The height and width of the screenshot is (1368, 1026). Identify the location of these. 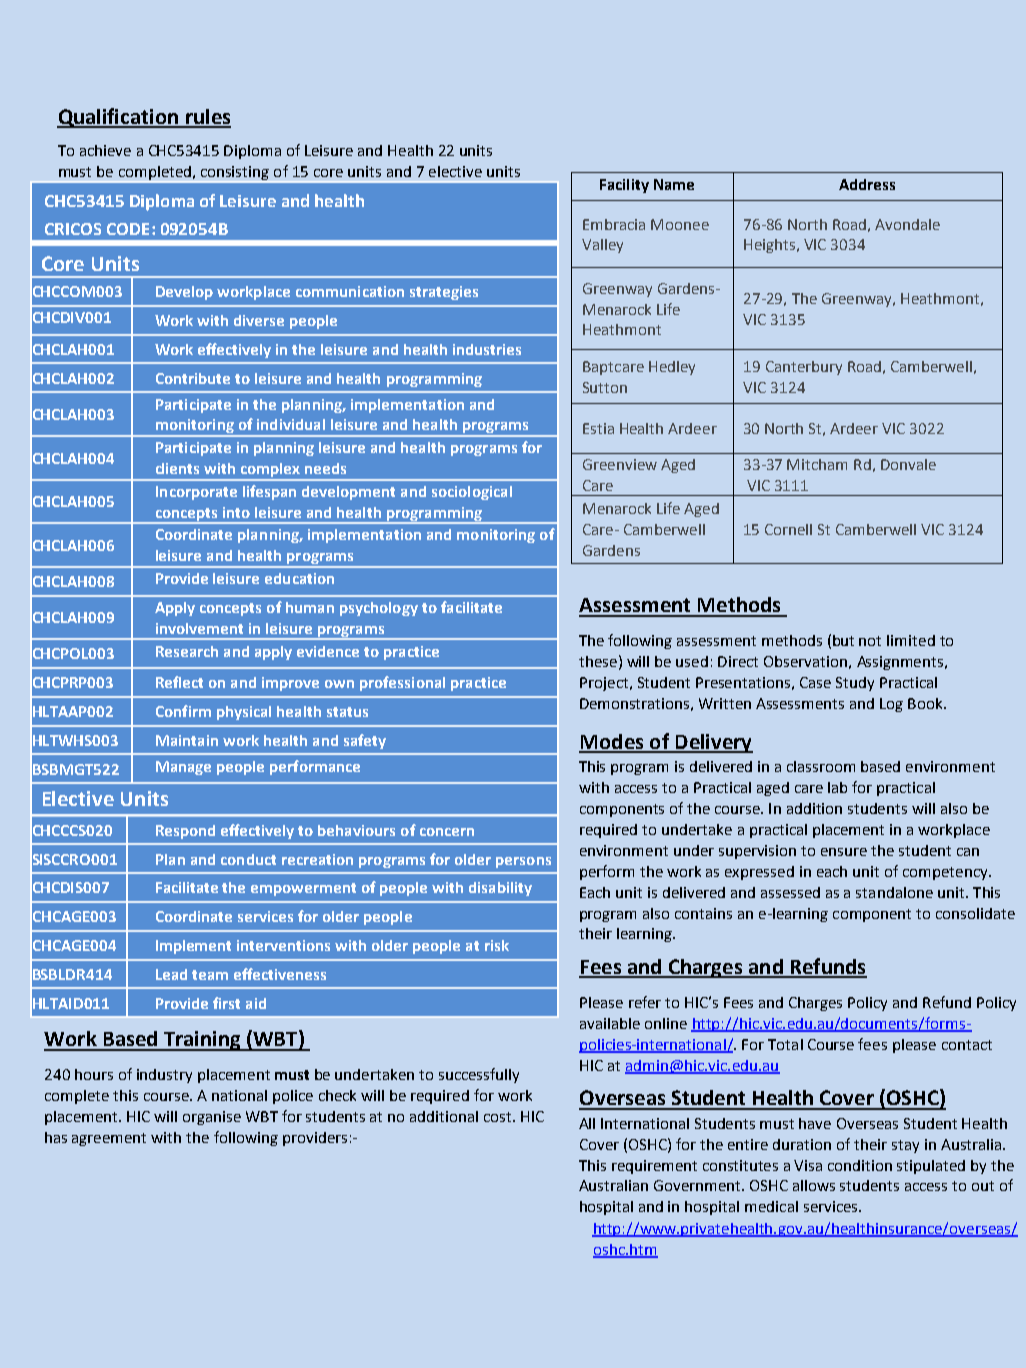
(598, 661).
